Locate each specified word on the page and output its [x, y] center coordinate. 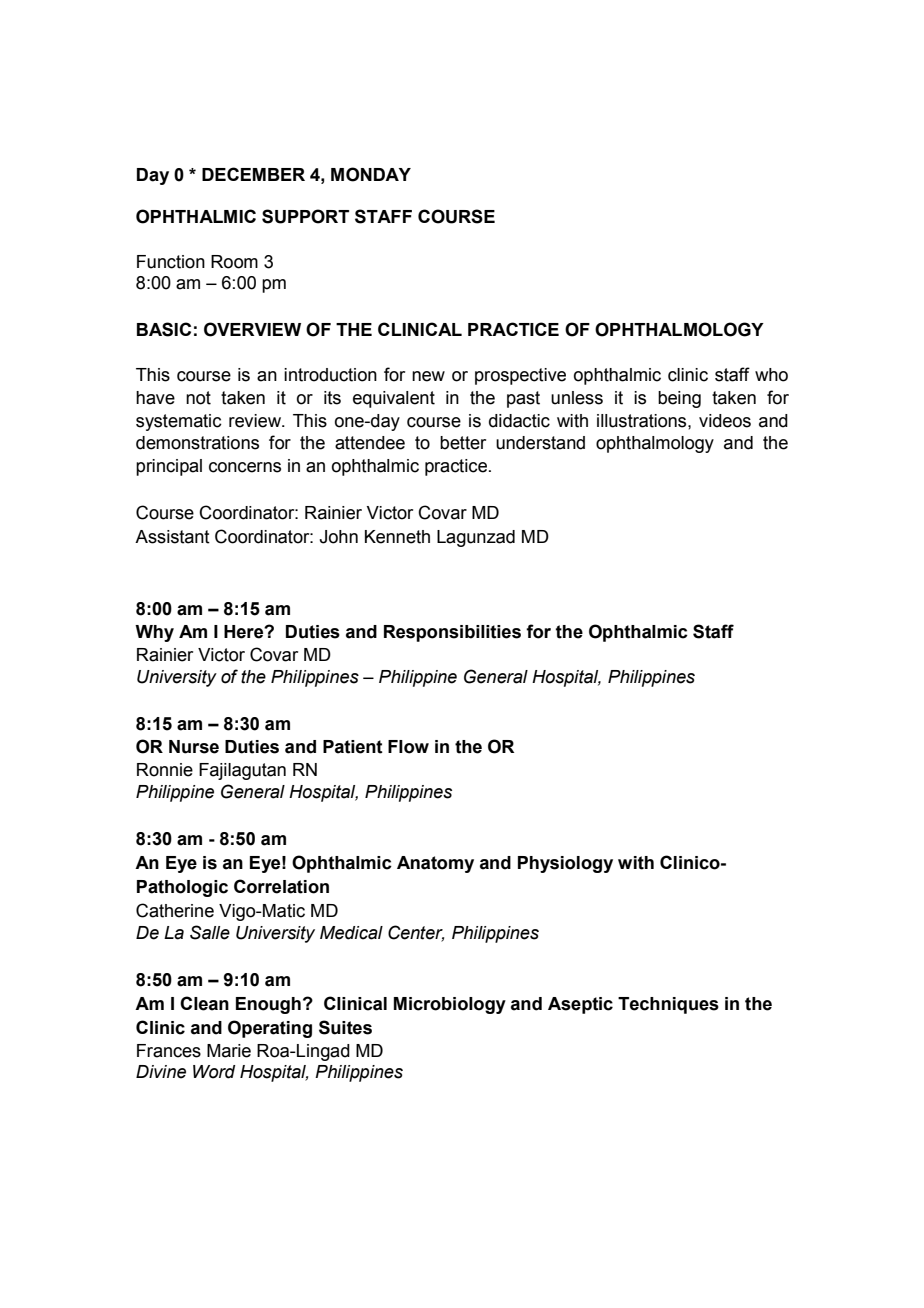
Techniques [668, 1005]
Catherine [175, 910]
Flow [408, 747]
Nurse [194, 747]
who [771, 375]
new [428, 376]
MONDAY [371, 174]
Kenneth [397, 537]
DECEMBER [253, 174]
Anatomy [435, 864]
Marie [229, 1051]
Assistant [172, 537]
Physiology [565, 864]
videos [725, 421]
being [679, 399]
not [198, 398]
